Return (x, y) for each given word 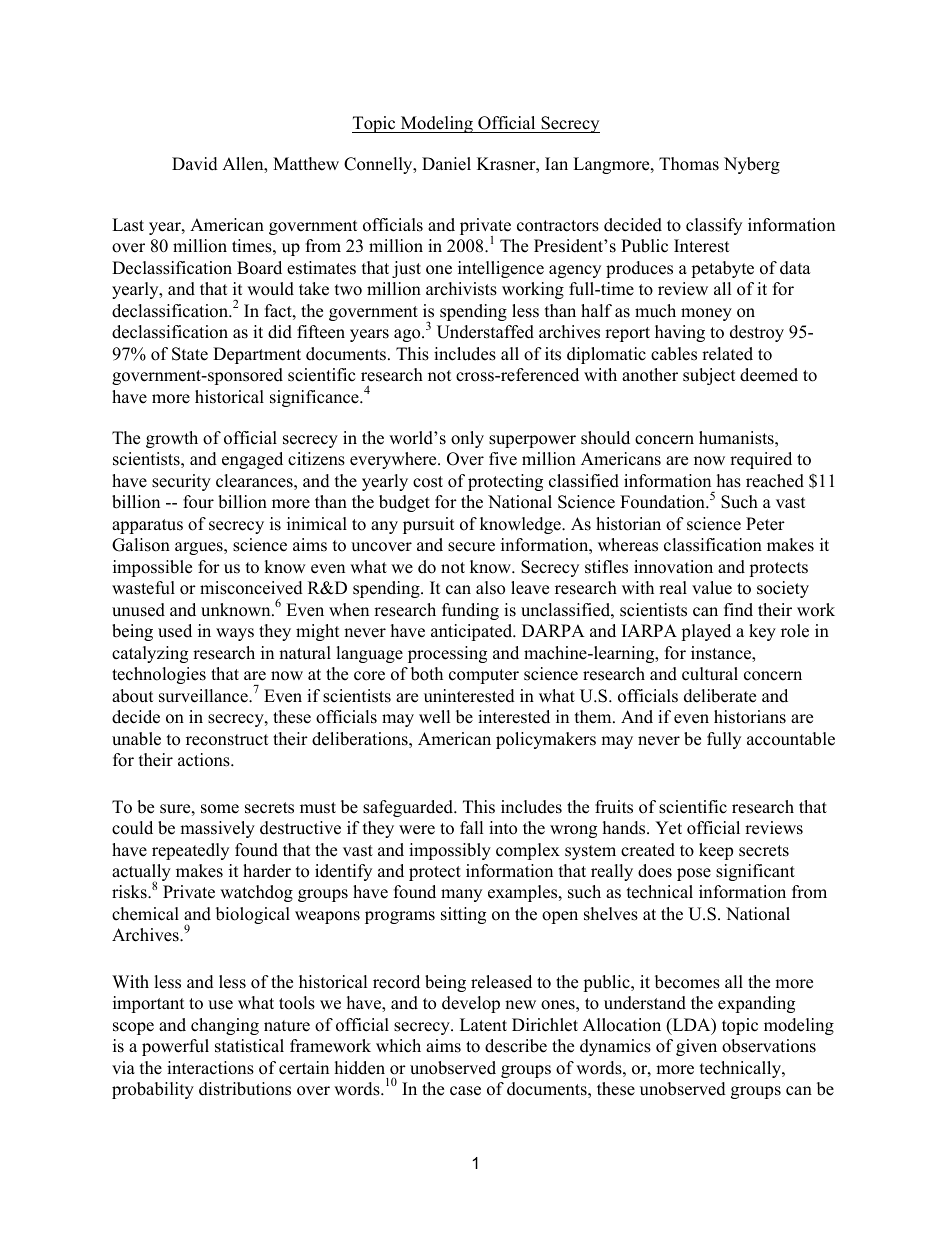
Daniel (446, 164)
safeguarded (409, 808)
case (465, 1091)
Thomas (689, 164)
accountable (791, 739)
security (181, 482)
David (195, 164)
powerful (175, 1047)
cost (428, 482)
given (696, 1047)
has (729, 481)
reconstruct (227, 740)
